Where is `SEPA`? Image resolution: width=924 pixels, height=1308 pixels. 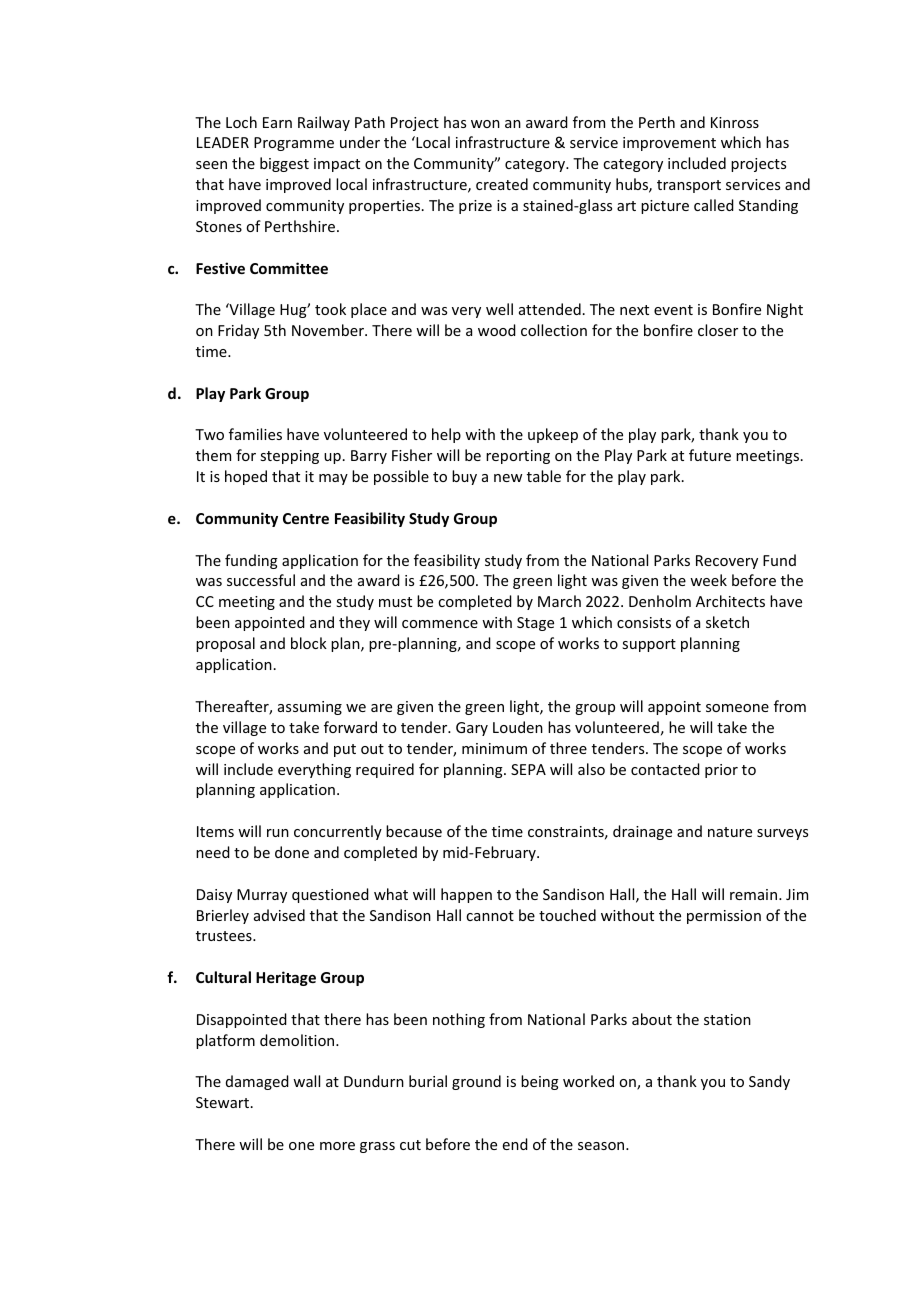
SEPA is located at coordinates (528, 769).
